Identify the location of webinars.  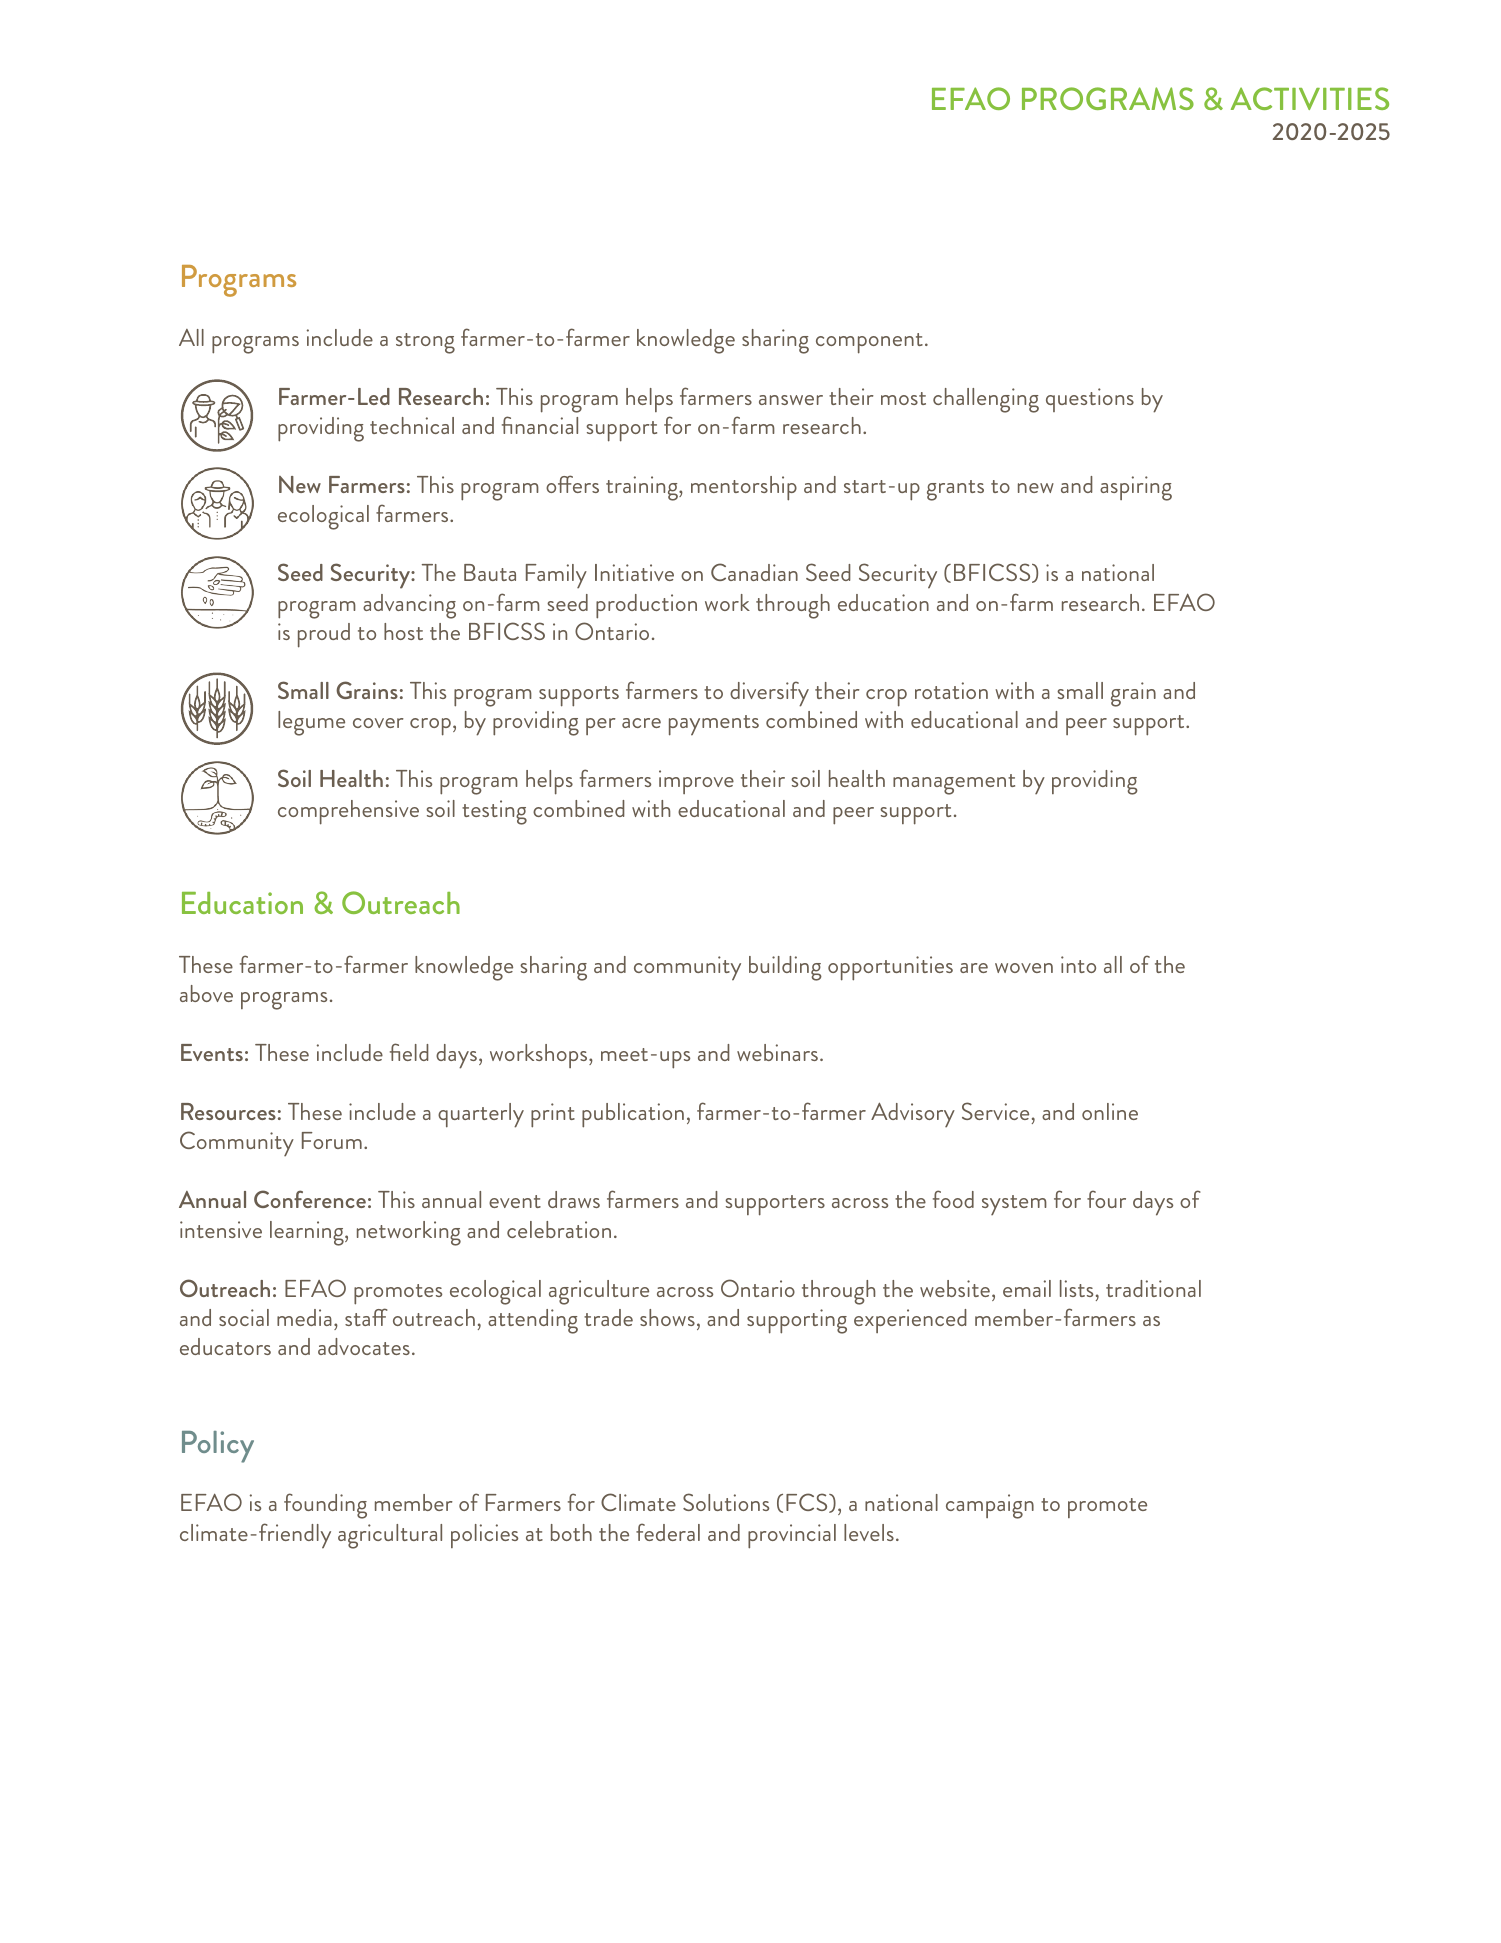
(779, 1052).
